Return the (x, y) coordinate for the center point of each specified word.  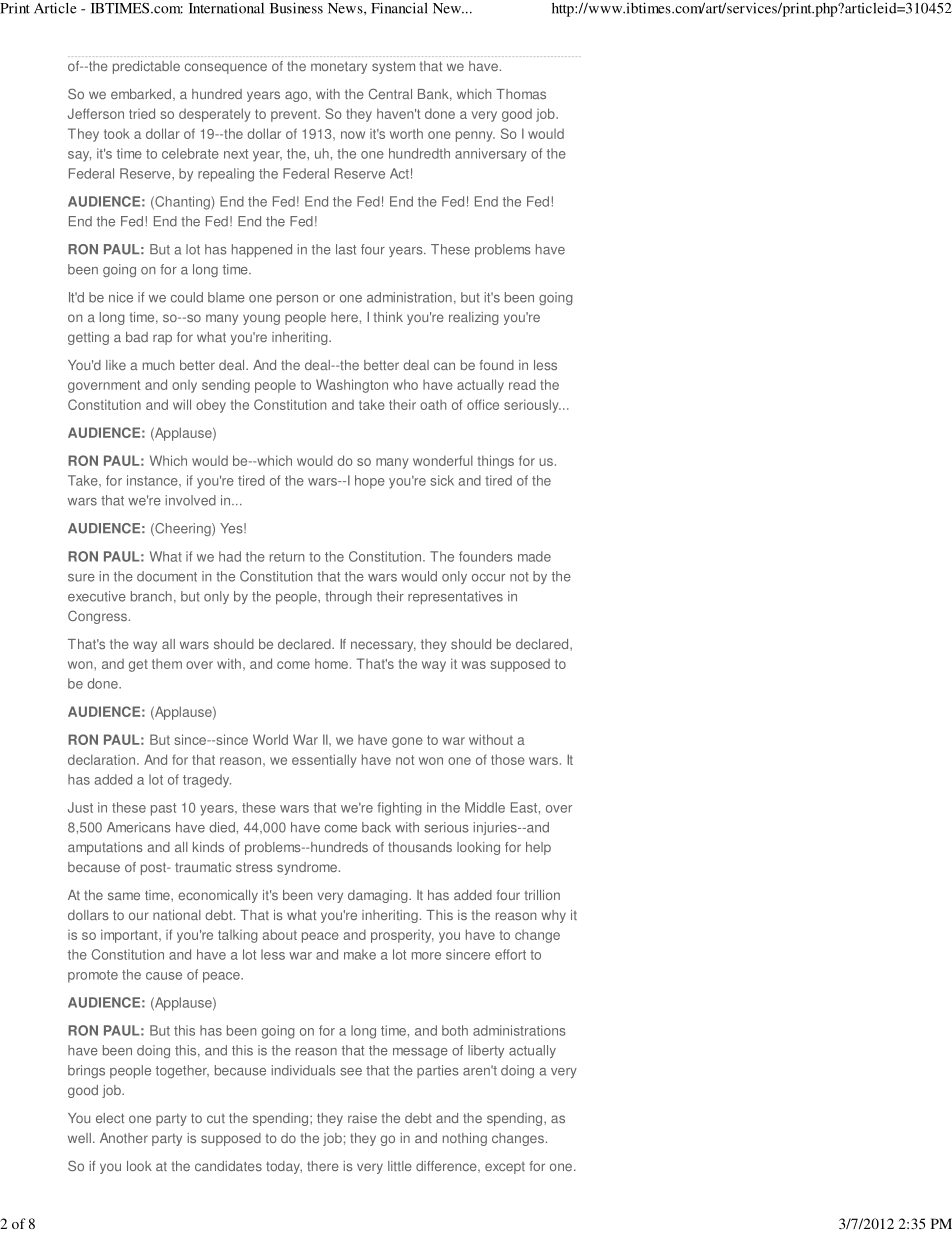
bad (137, 337)
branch (151, 596)
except (505, 1168)
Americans (139, 827)
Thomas (521, 94)
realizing (474, 318)
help (538, 848)
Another (124, 1138)
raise (362, 1118)
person (297, 300)
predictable (146, 67)
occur (488, 578)
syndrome (307, 868)
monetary (339, 68)
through (348, 597)
